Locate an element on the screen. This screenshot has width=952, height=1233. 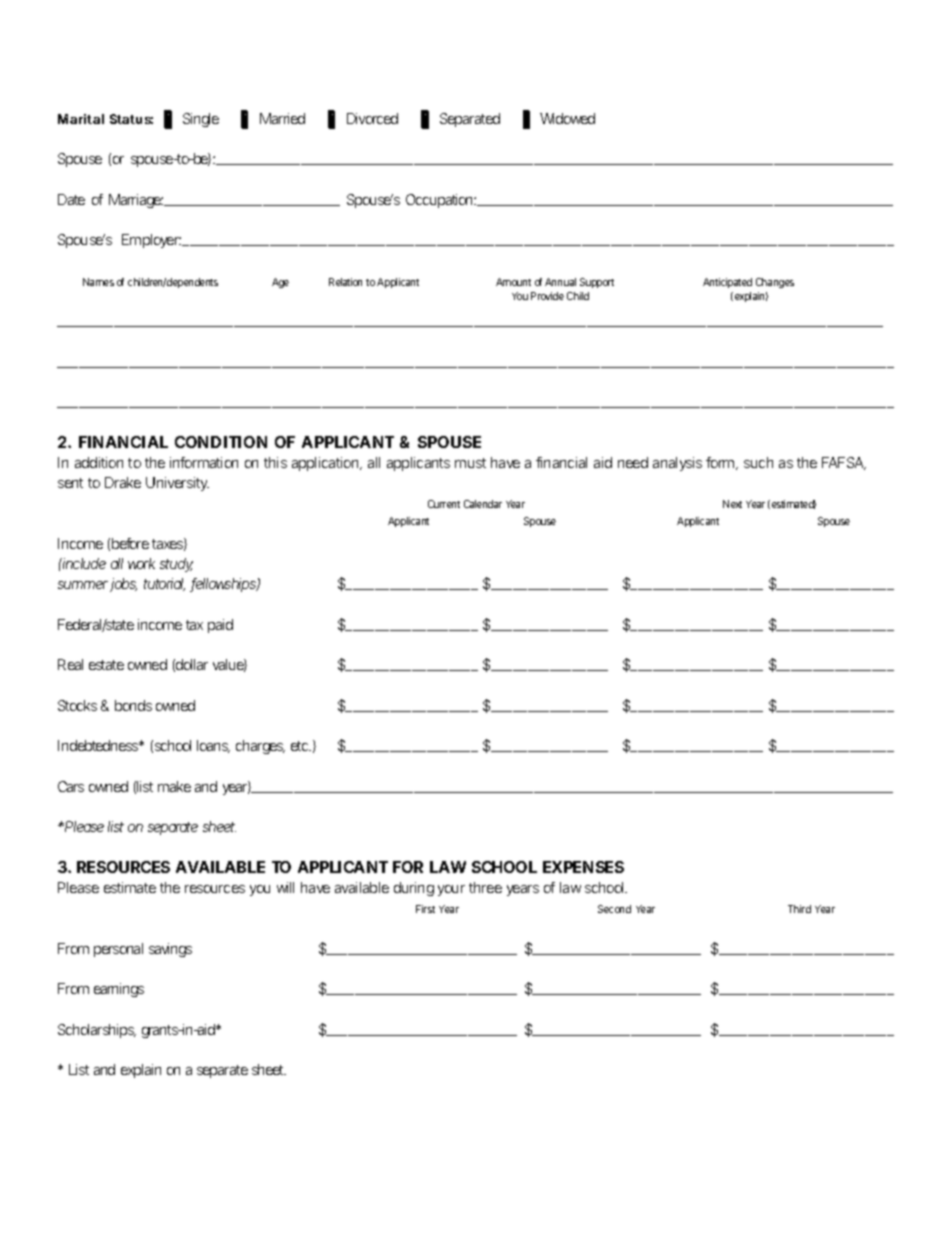
Single is located at coordinates (201, 120).
